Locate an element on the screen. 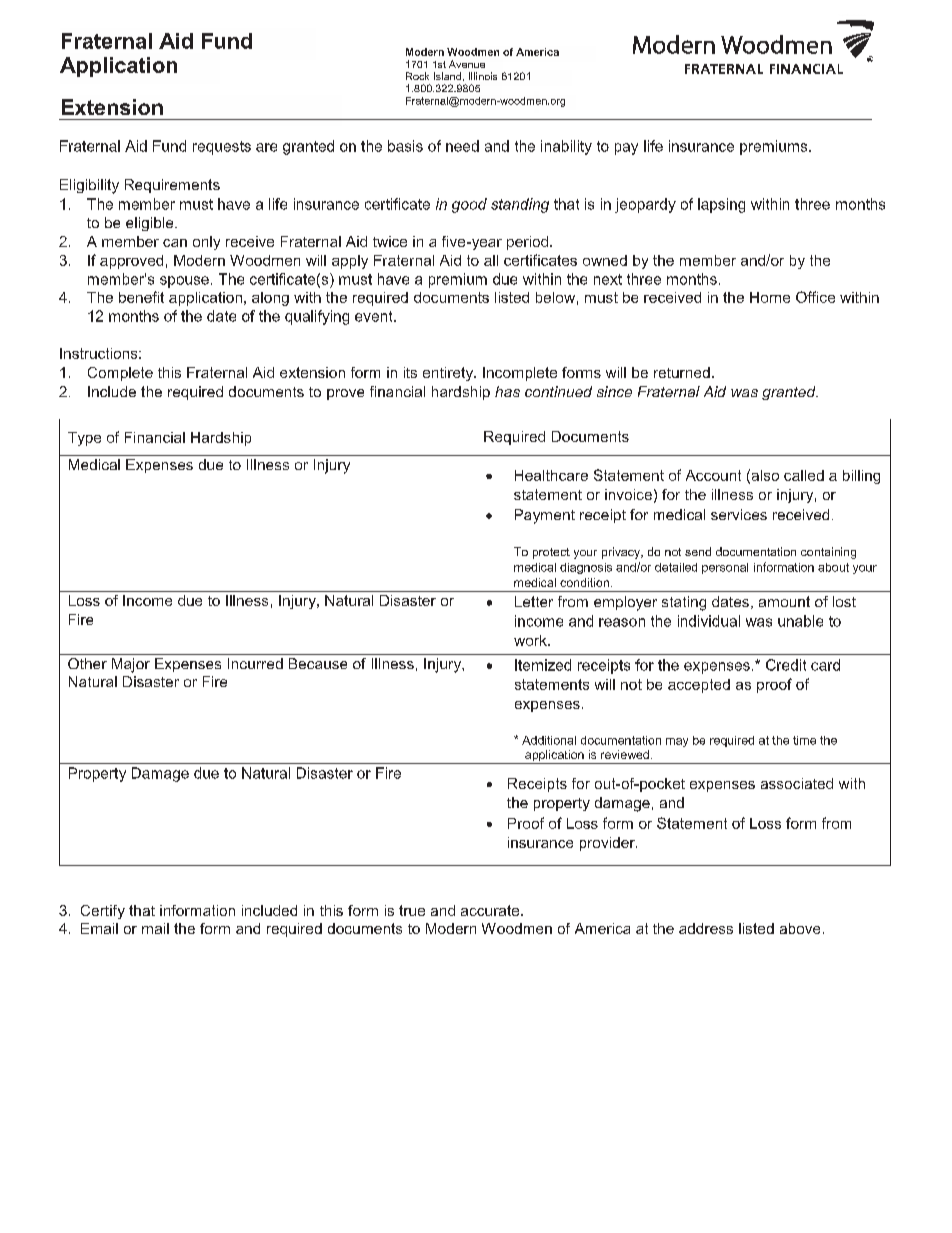  entirety is located at coordinates (449, 374).
